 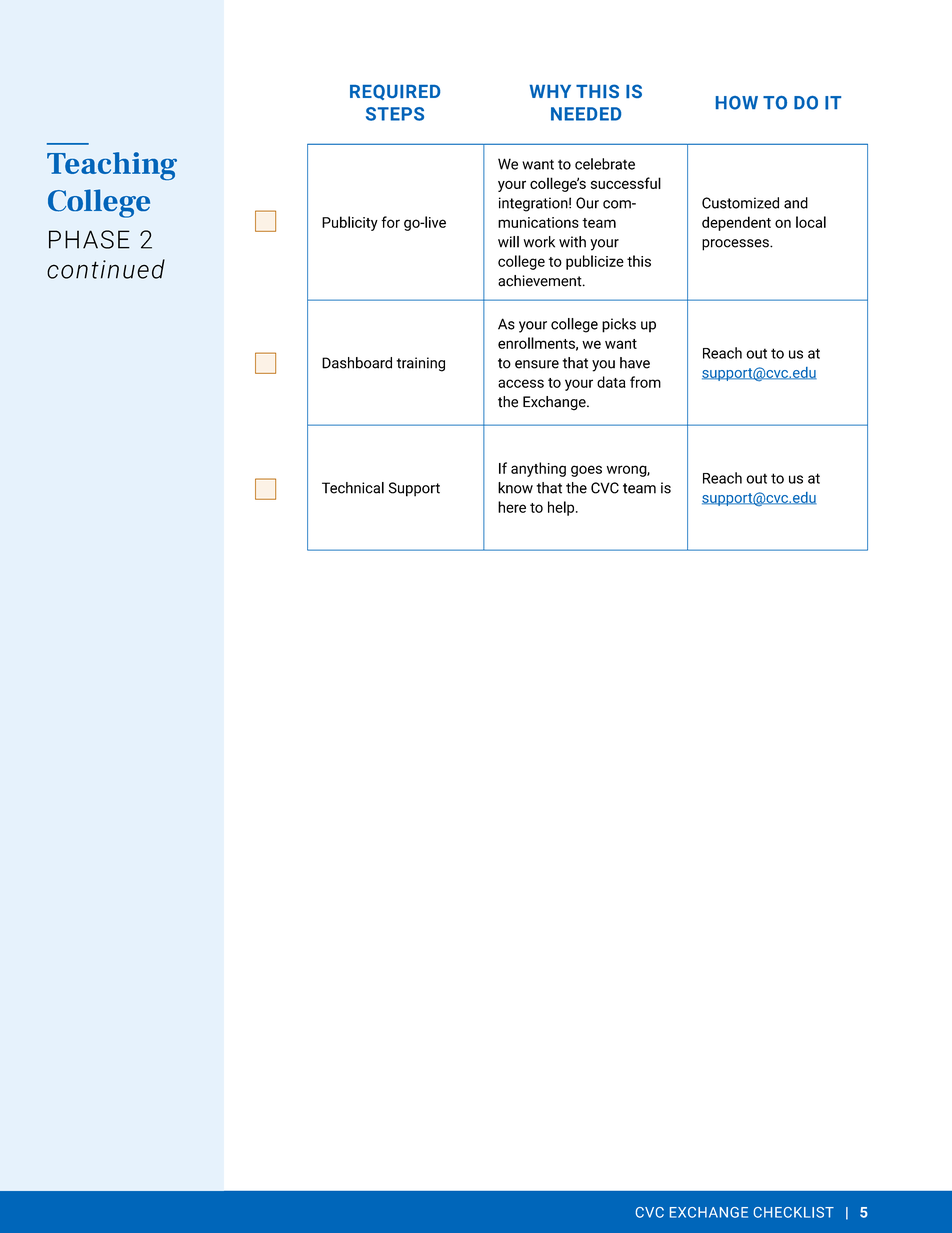 What do you see at coordinates (794, 1212) in the page?
I see `CHECKLIST` at bounding box center [794, 1212].
